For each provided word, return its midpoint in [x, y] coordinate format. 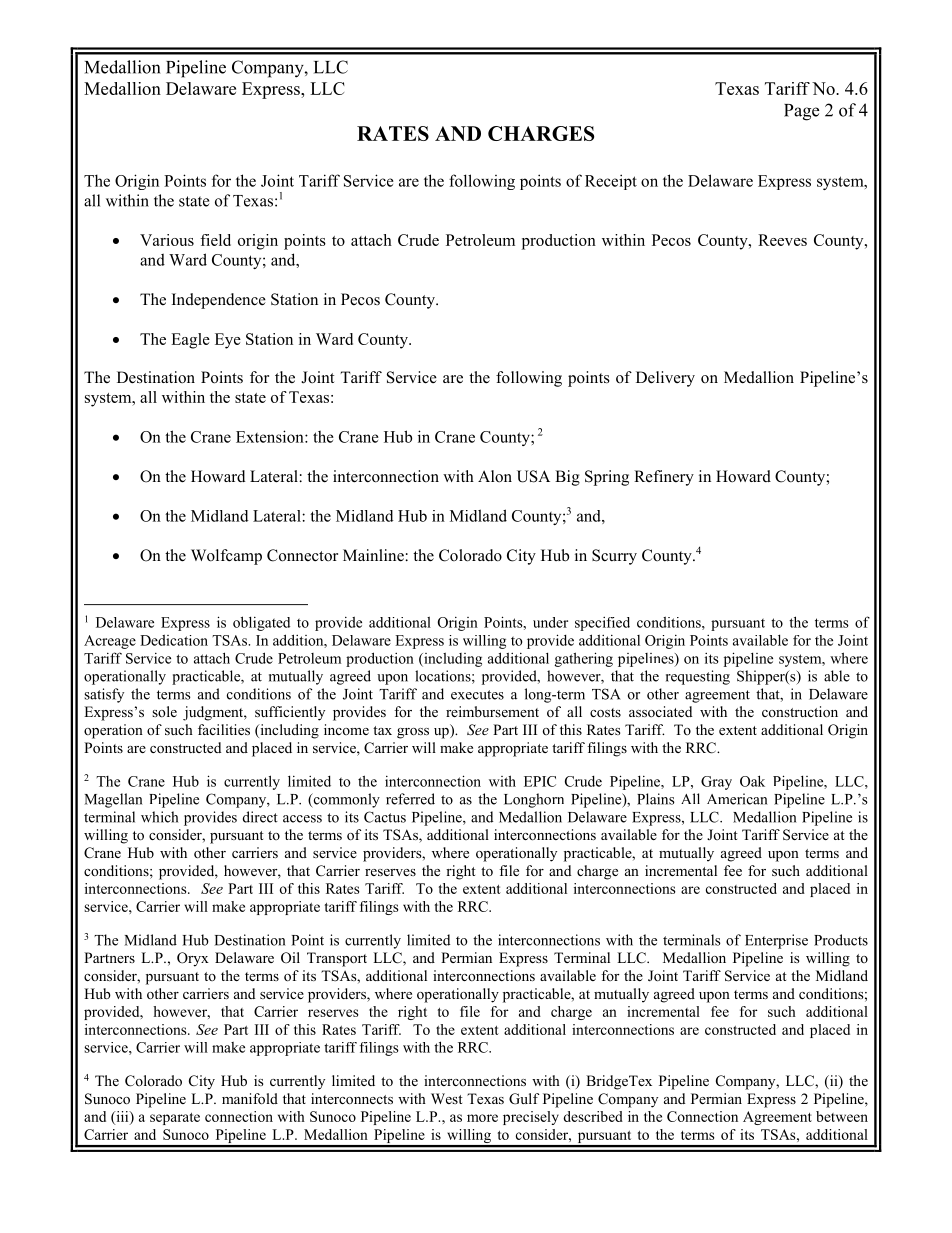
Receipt [611, 182]
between [842, 1116]
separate [175, 1119]
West [447, 1098]
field [215, 240]
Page [801, 112]
